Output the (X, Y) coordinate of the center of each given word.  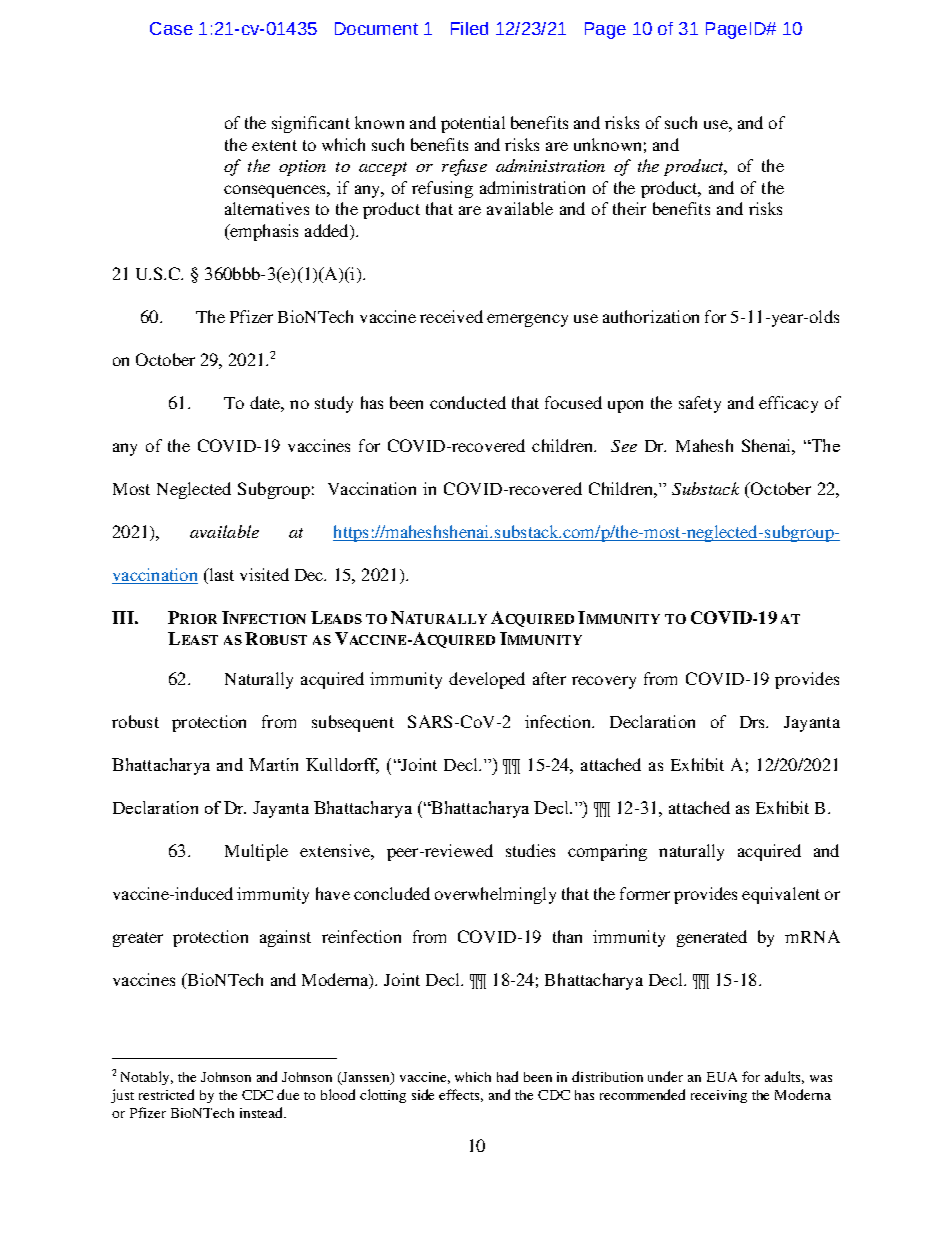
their (629, 208)
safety (700, 404)
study (334, 404)
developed (487, 680)
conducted (468, 402)
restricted (166, 1094)
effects (461, 1095)
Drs (753, 722)
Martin (273, 764)
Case (171, 28)
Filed (469, 28)
